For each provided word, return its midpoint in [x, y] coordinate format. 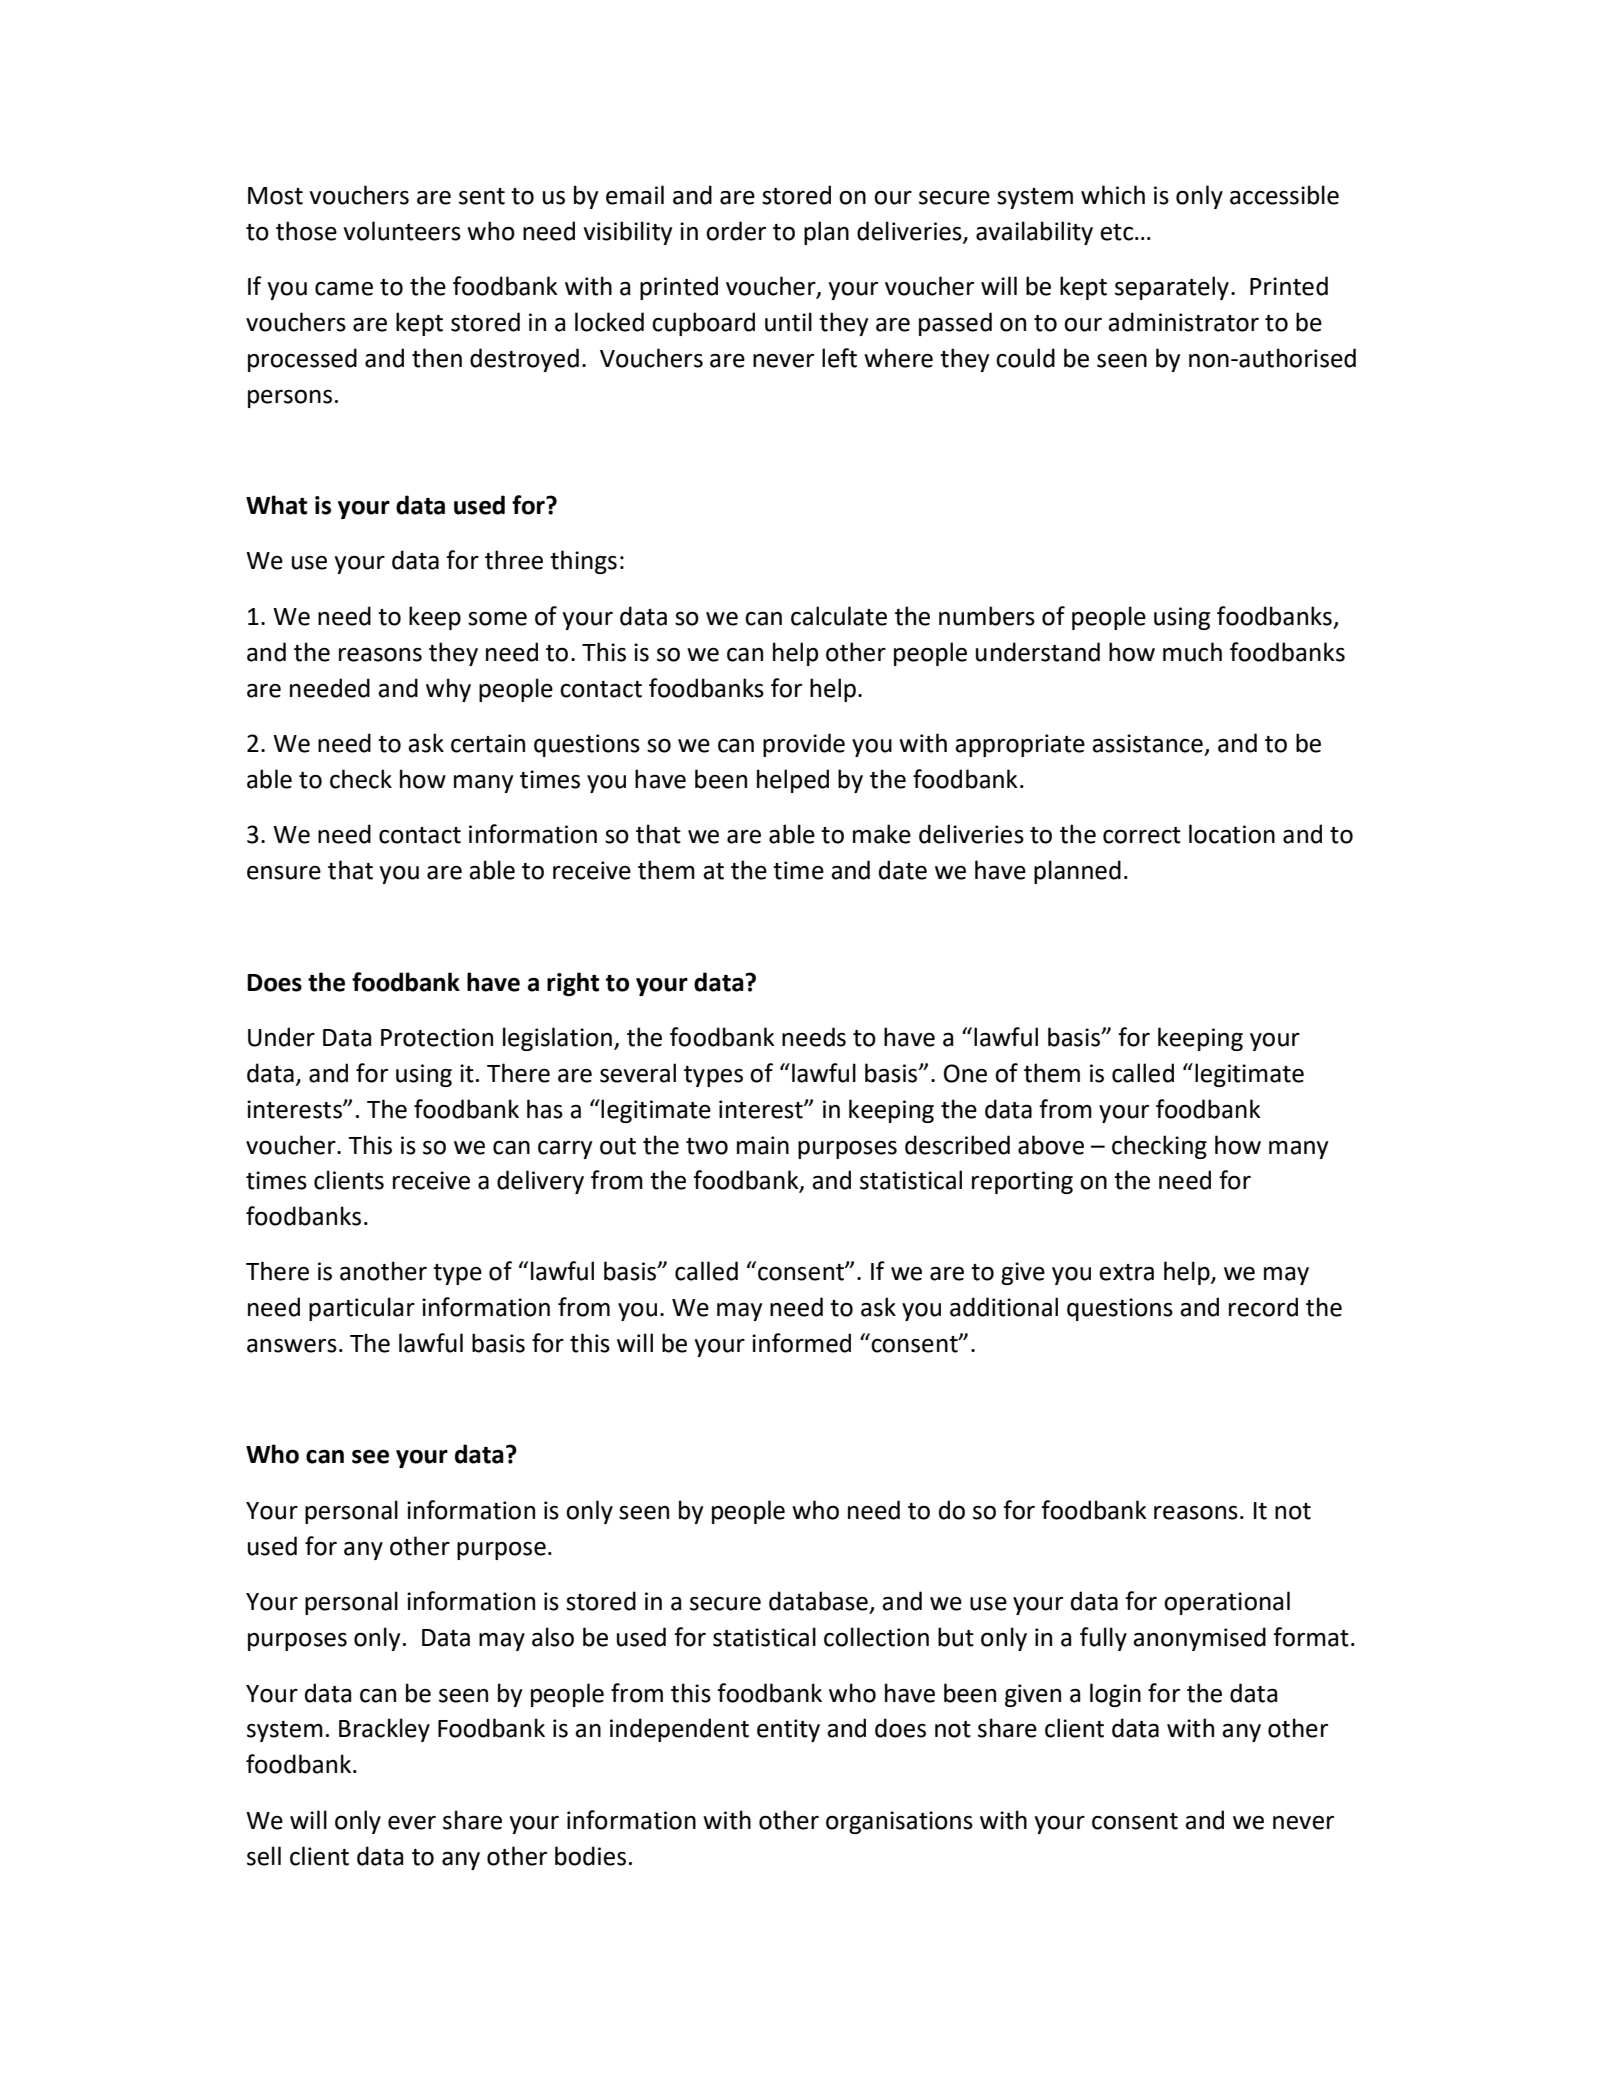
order [736, 231]
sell [264, 1856]
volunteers [402, 231]
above [1051, 1145]
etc [1118, 232]
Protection [437, 1037]
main [763, 1145]
